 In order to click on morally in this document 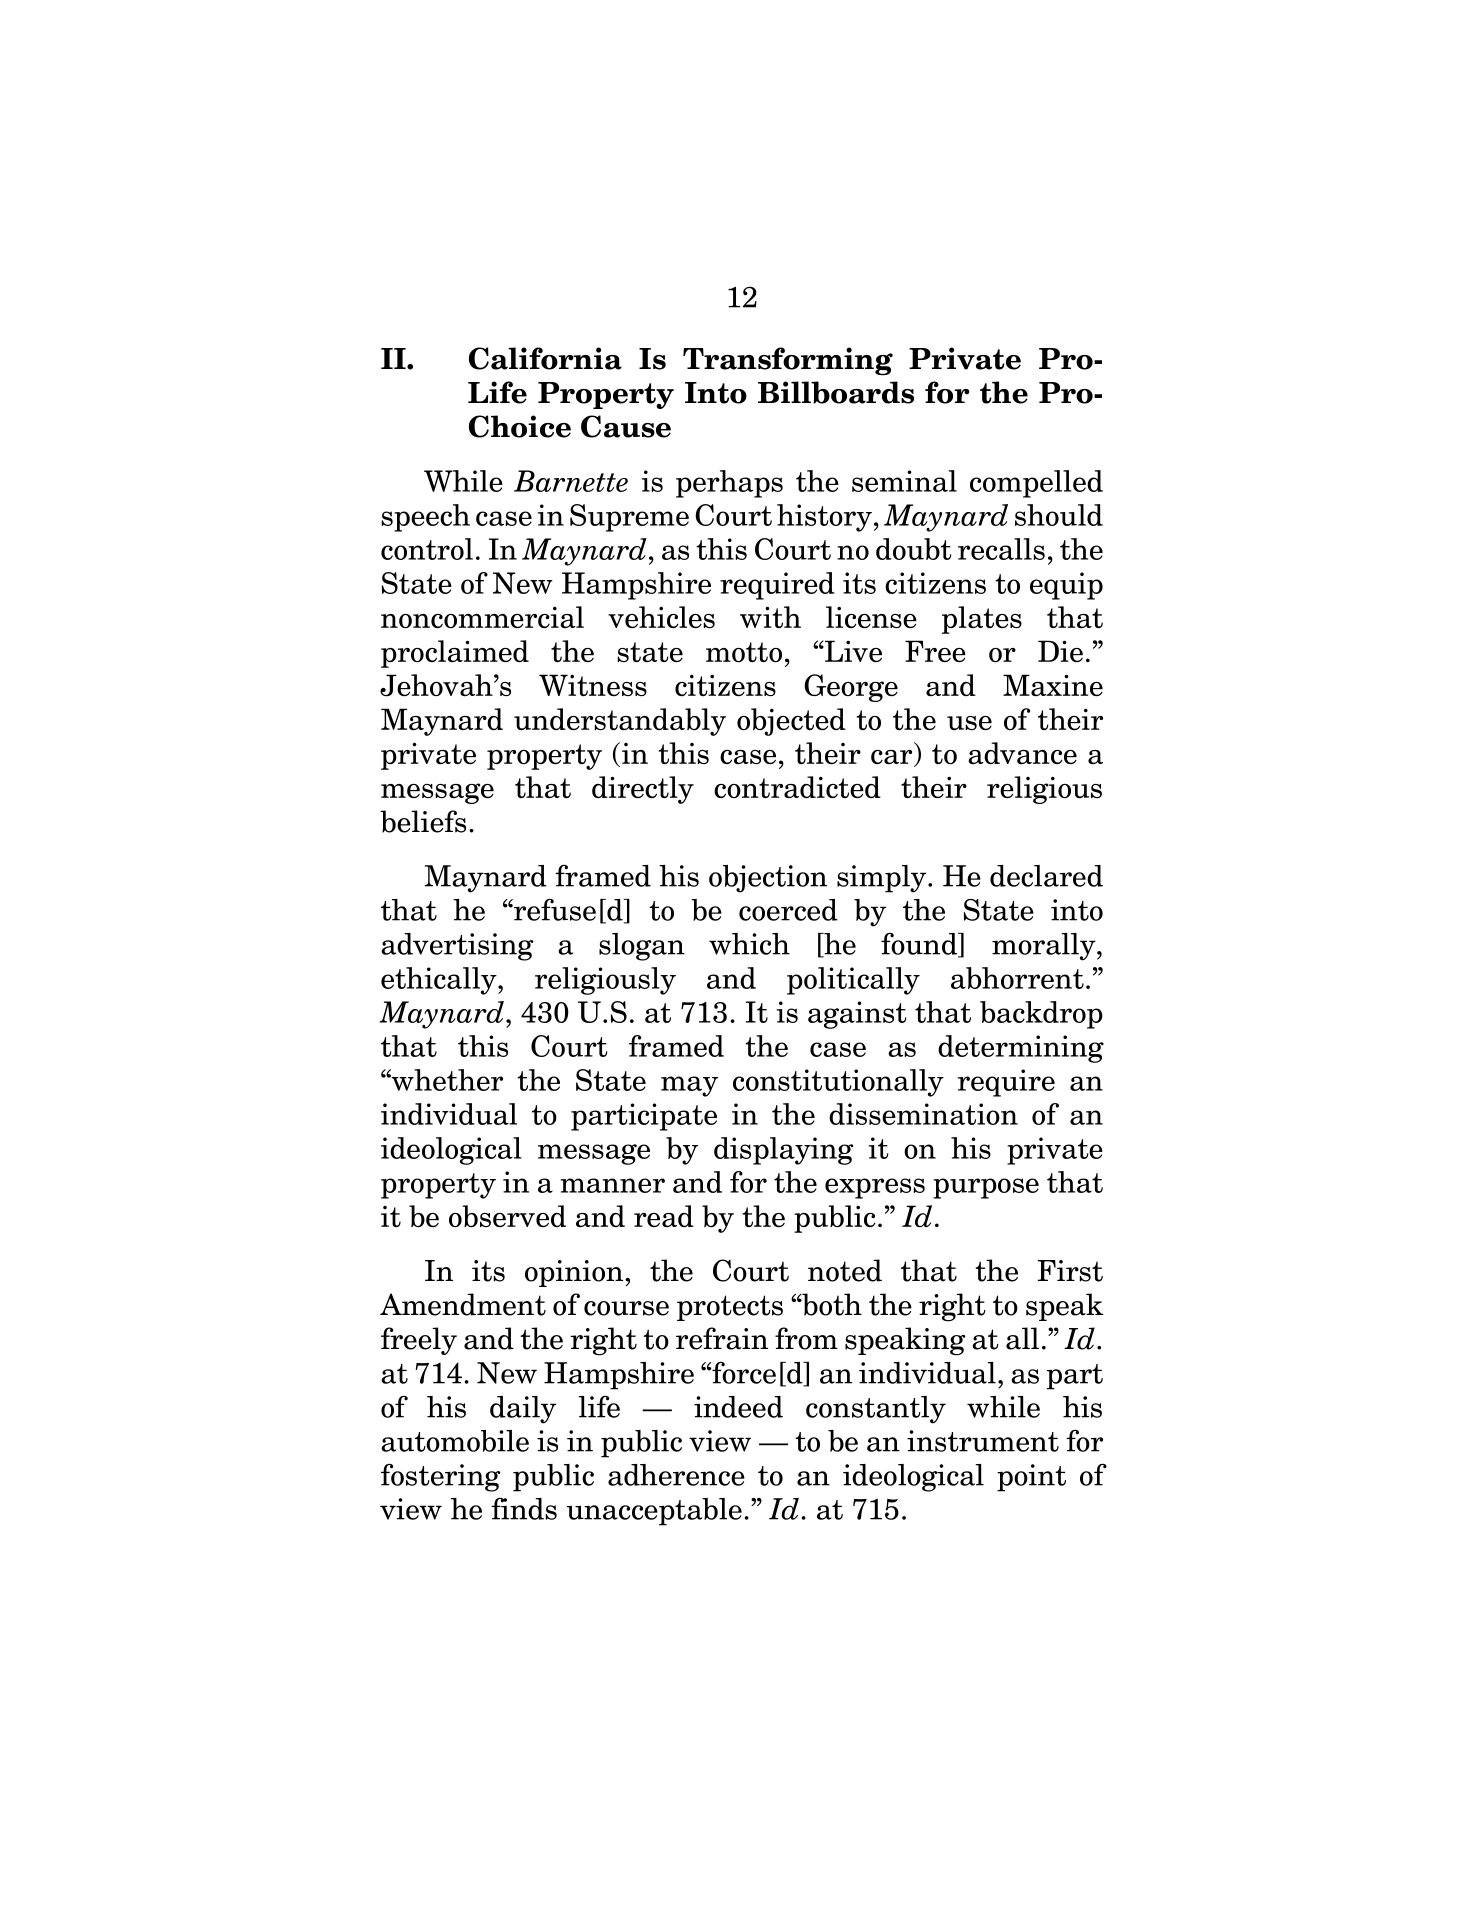, I will do `click(1045, 947)`.
